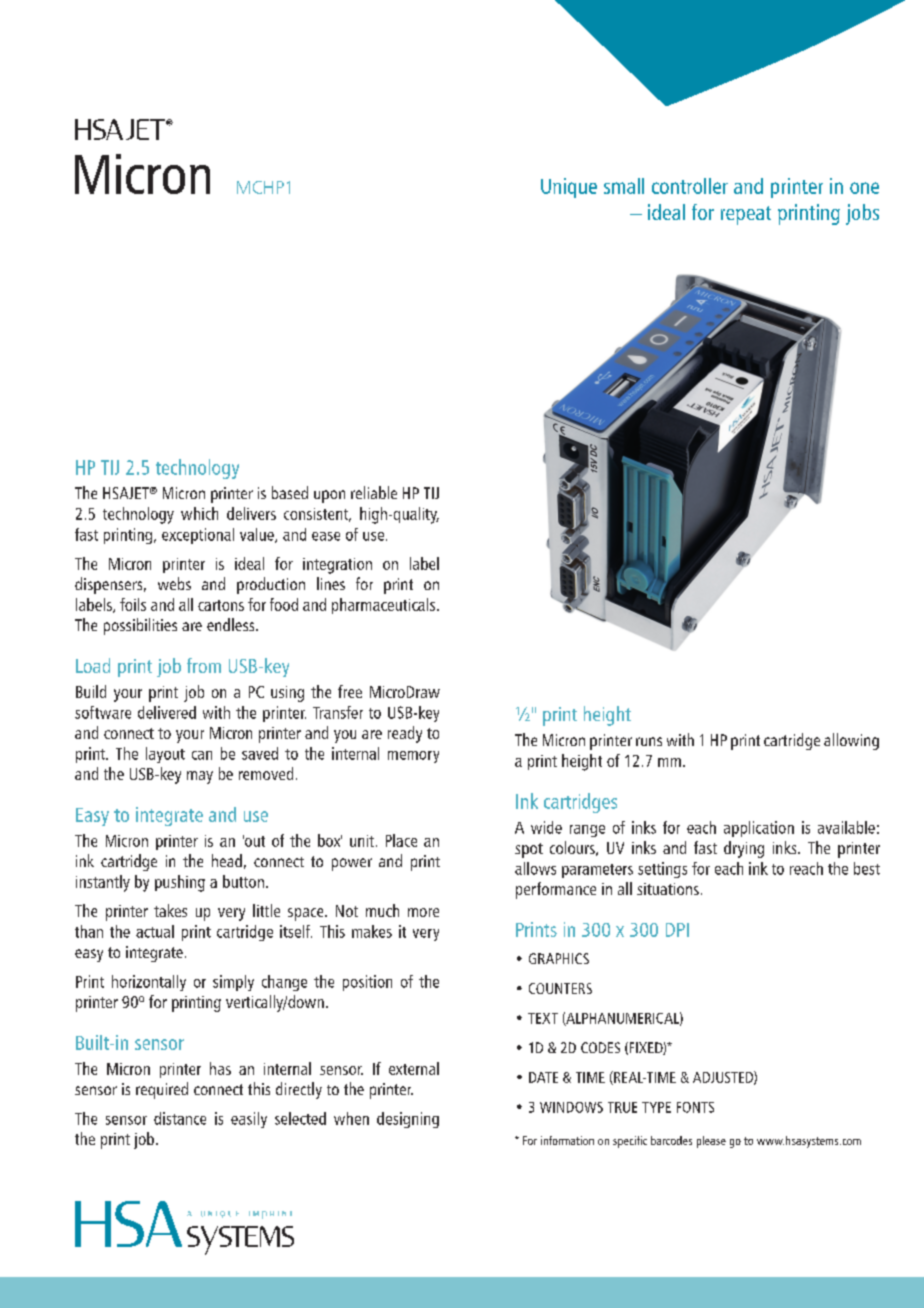  What do you see at coordinates (624, 186) in the image?
I see `small` at bounding box center [624, 186].
